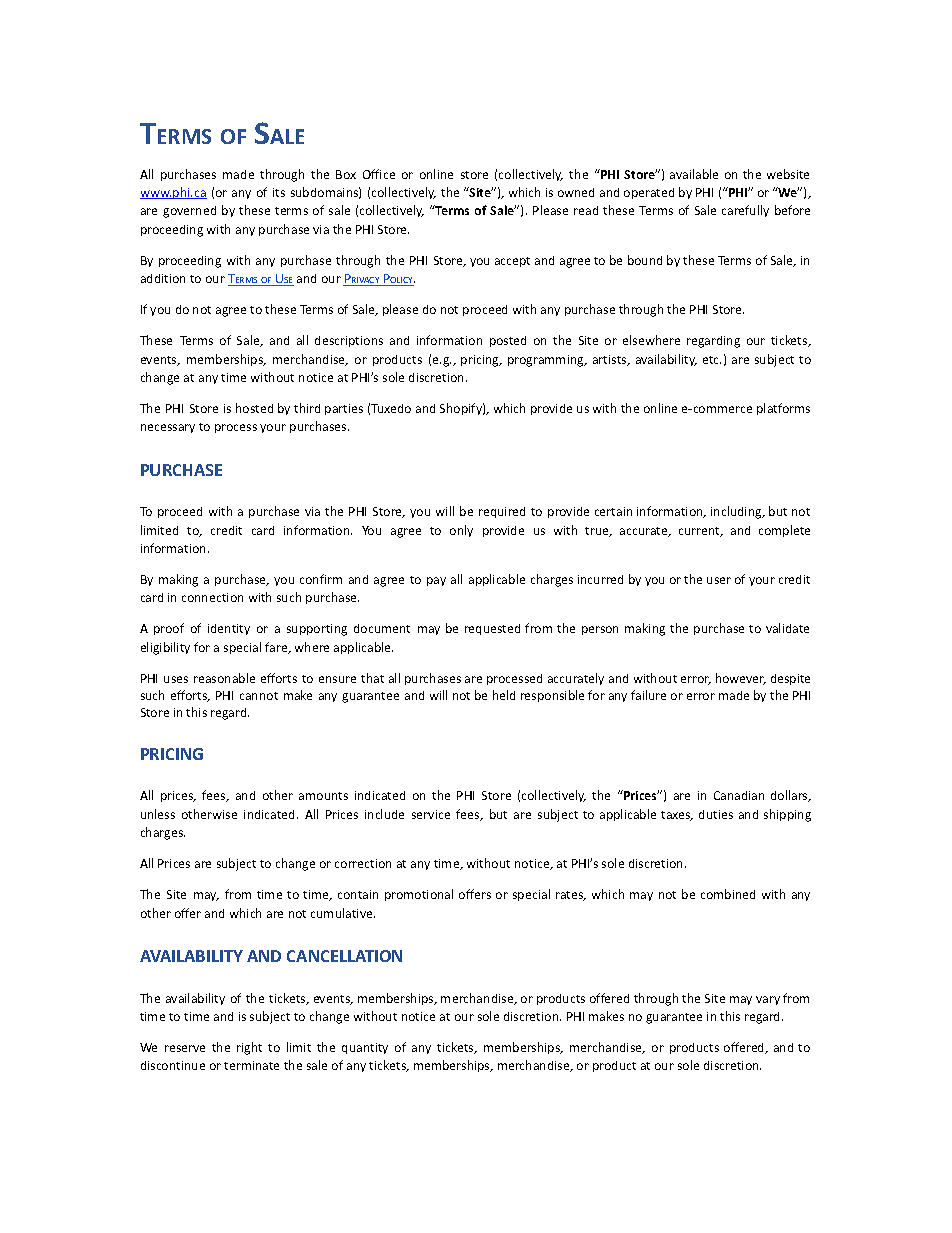  What do you see at coordinates (745, 211) in the page?
I see `carefully` at bounding box center [745, 211].
